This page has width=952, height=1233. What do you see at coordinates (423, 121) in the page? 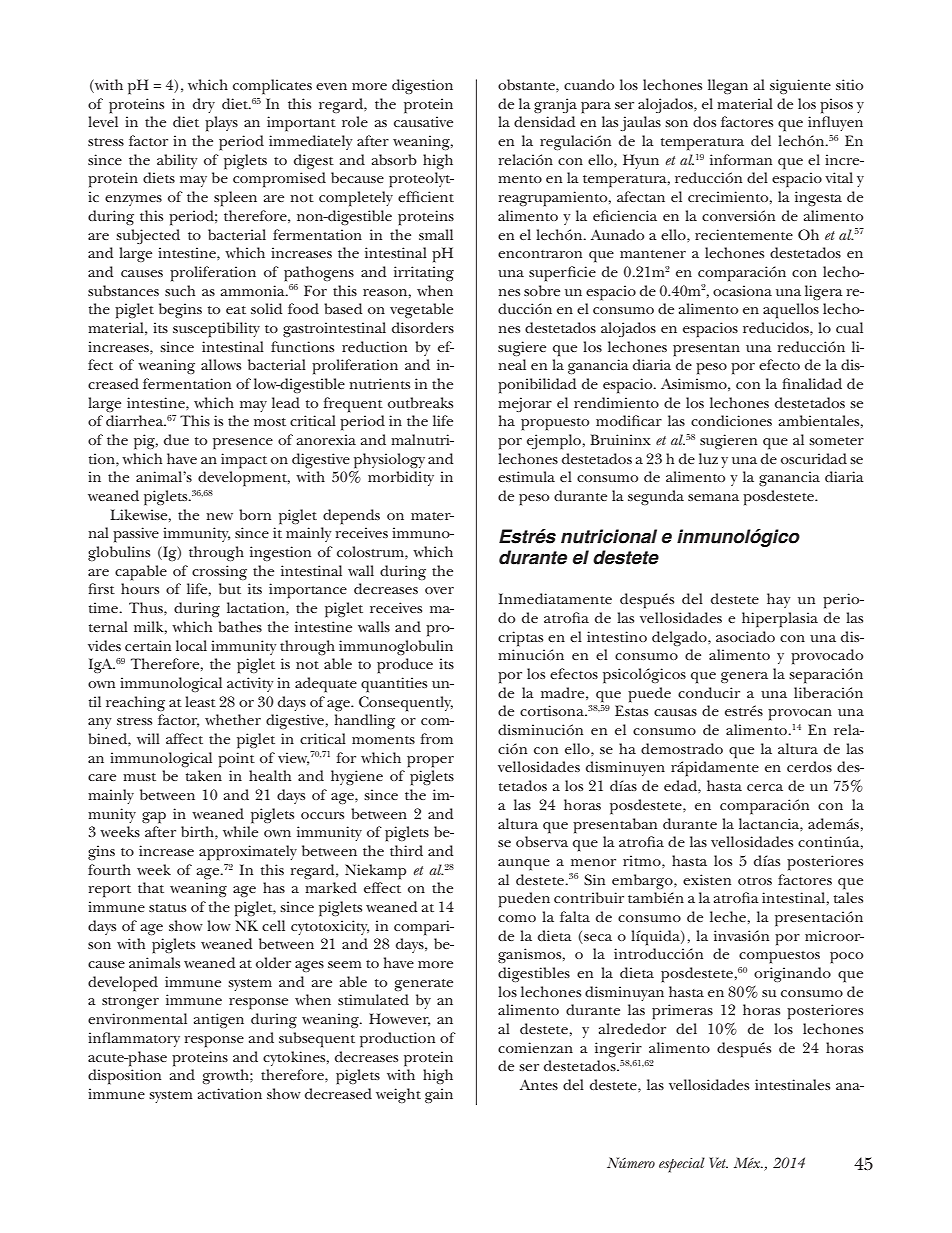
I see `causative` at bounding box center [423, 121].
